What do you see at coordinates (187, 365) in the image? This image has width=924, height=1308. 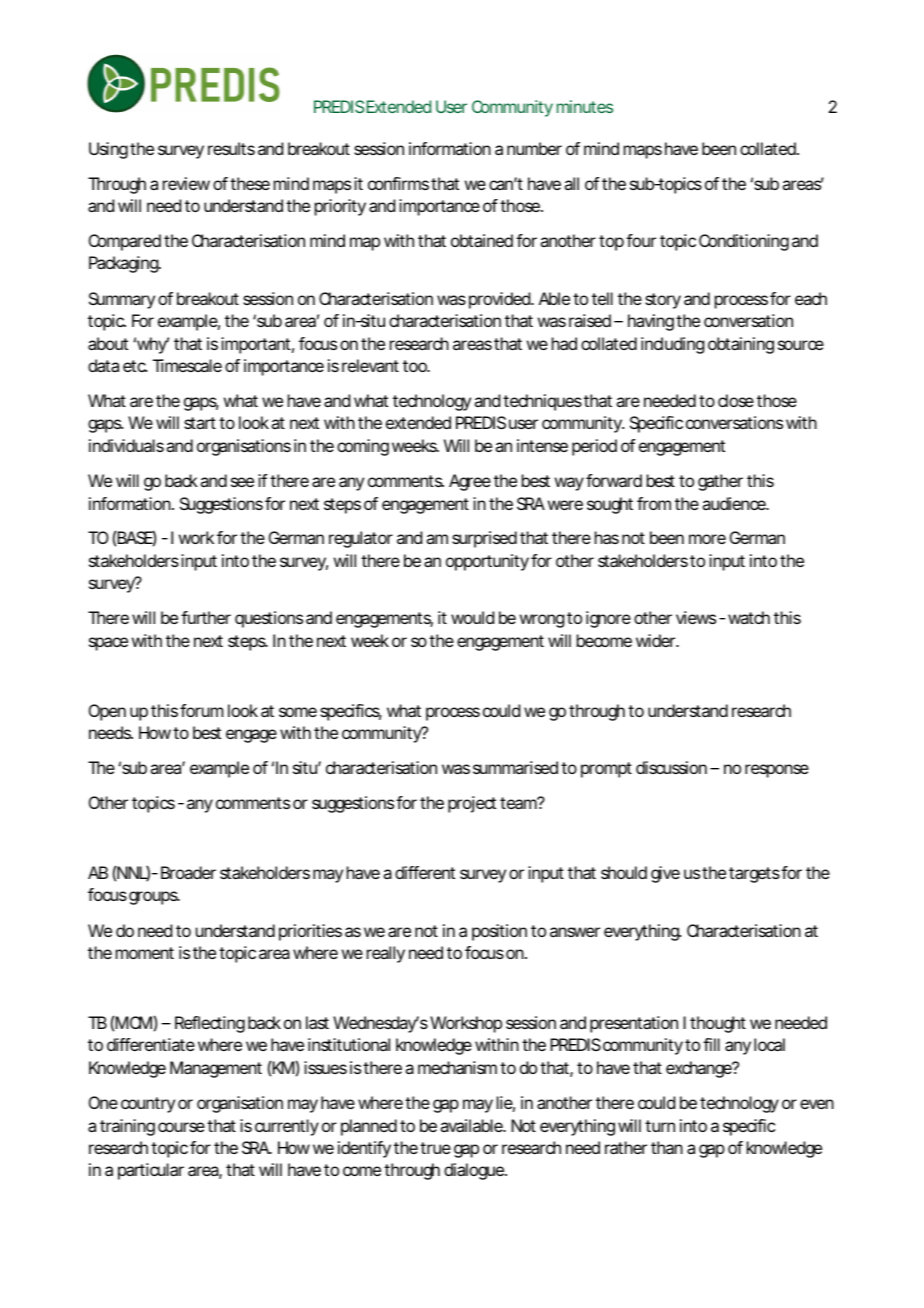 I see `Timescale` at bounding box center [187, 365].
